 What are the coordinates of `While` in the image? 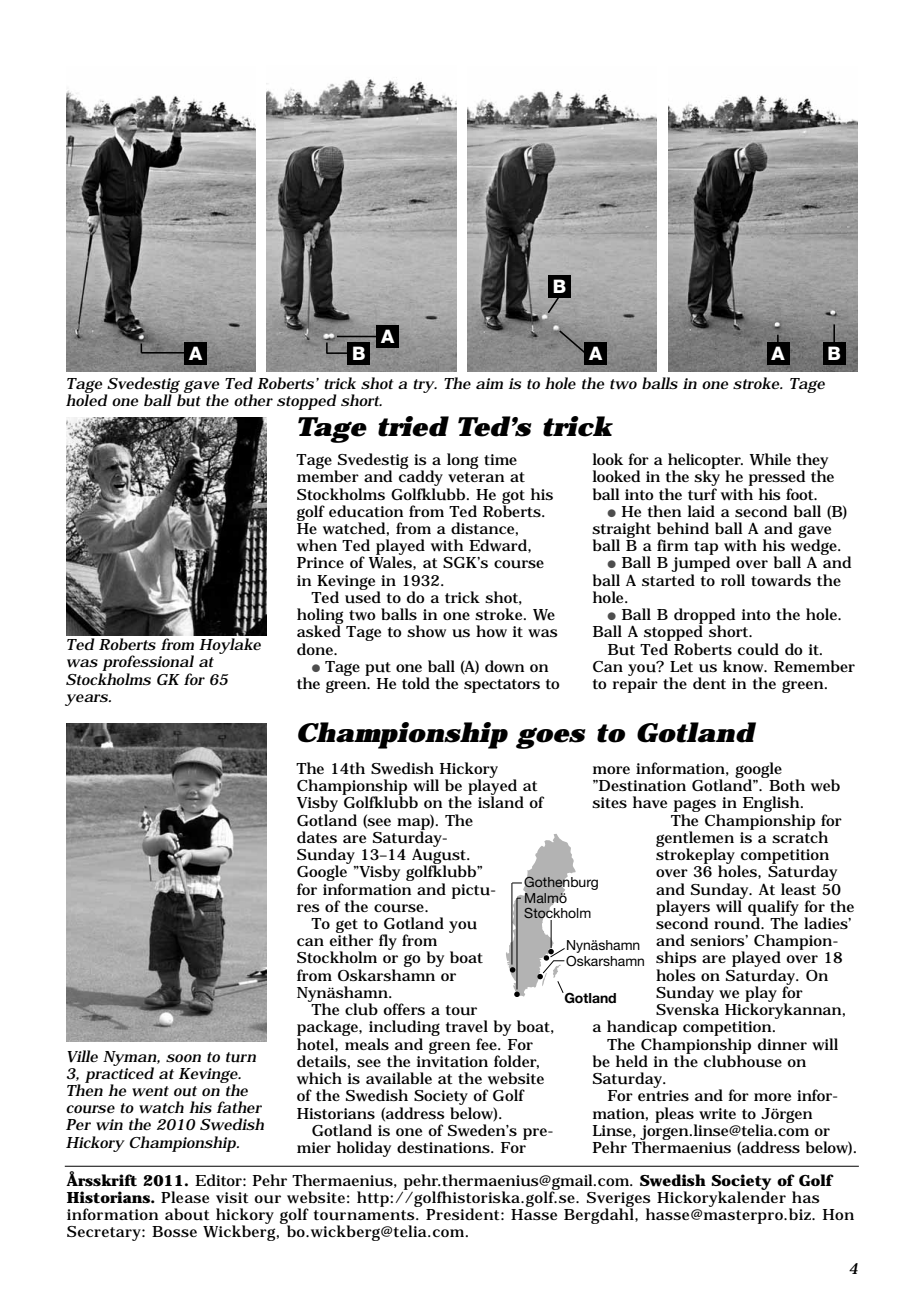 It's located at (770, 459).
